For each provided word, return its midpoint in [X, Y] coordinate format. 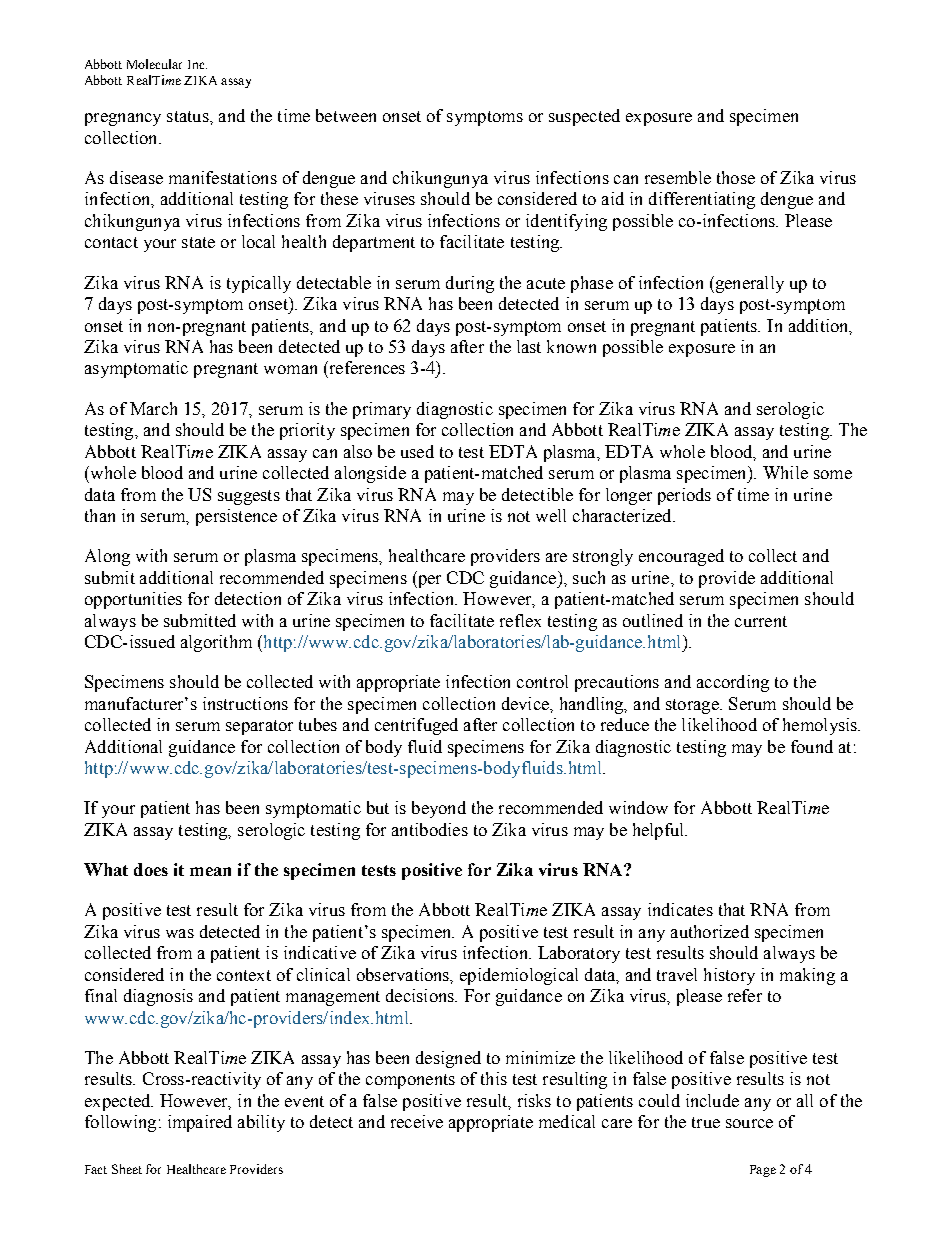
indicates [680, 909]
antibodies [430, 829]
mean [210, 871]
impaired [200, 1123]
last [529, 346]
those [736, 177]
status [189, 116]
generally [748, 284]
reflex [520, 620]
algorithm [216, 643]
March [153, 408]
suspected [584, 117]
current [761, 621]
